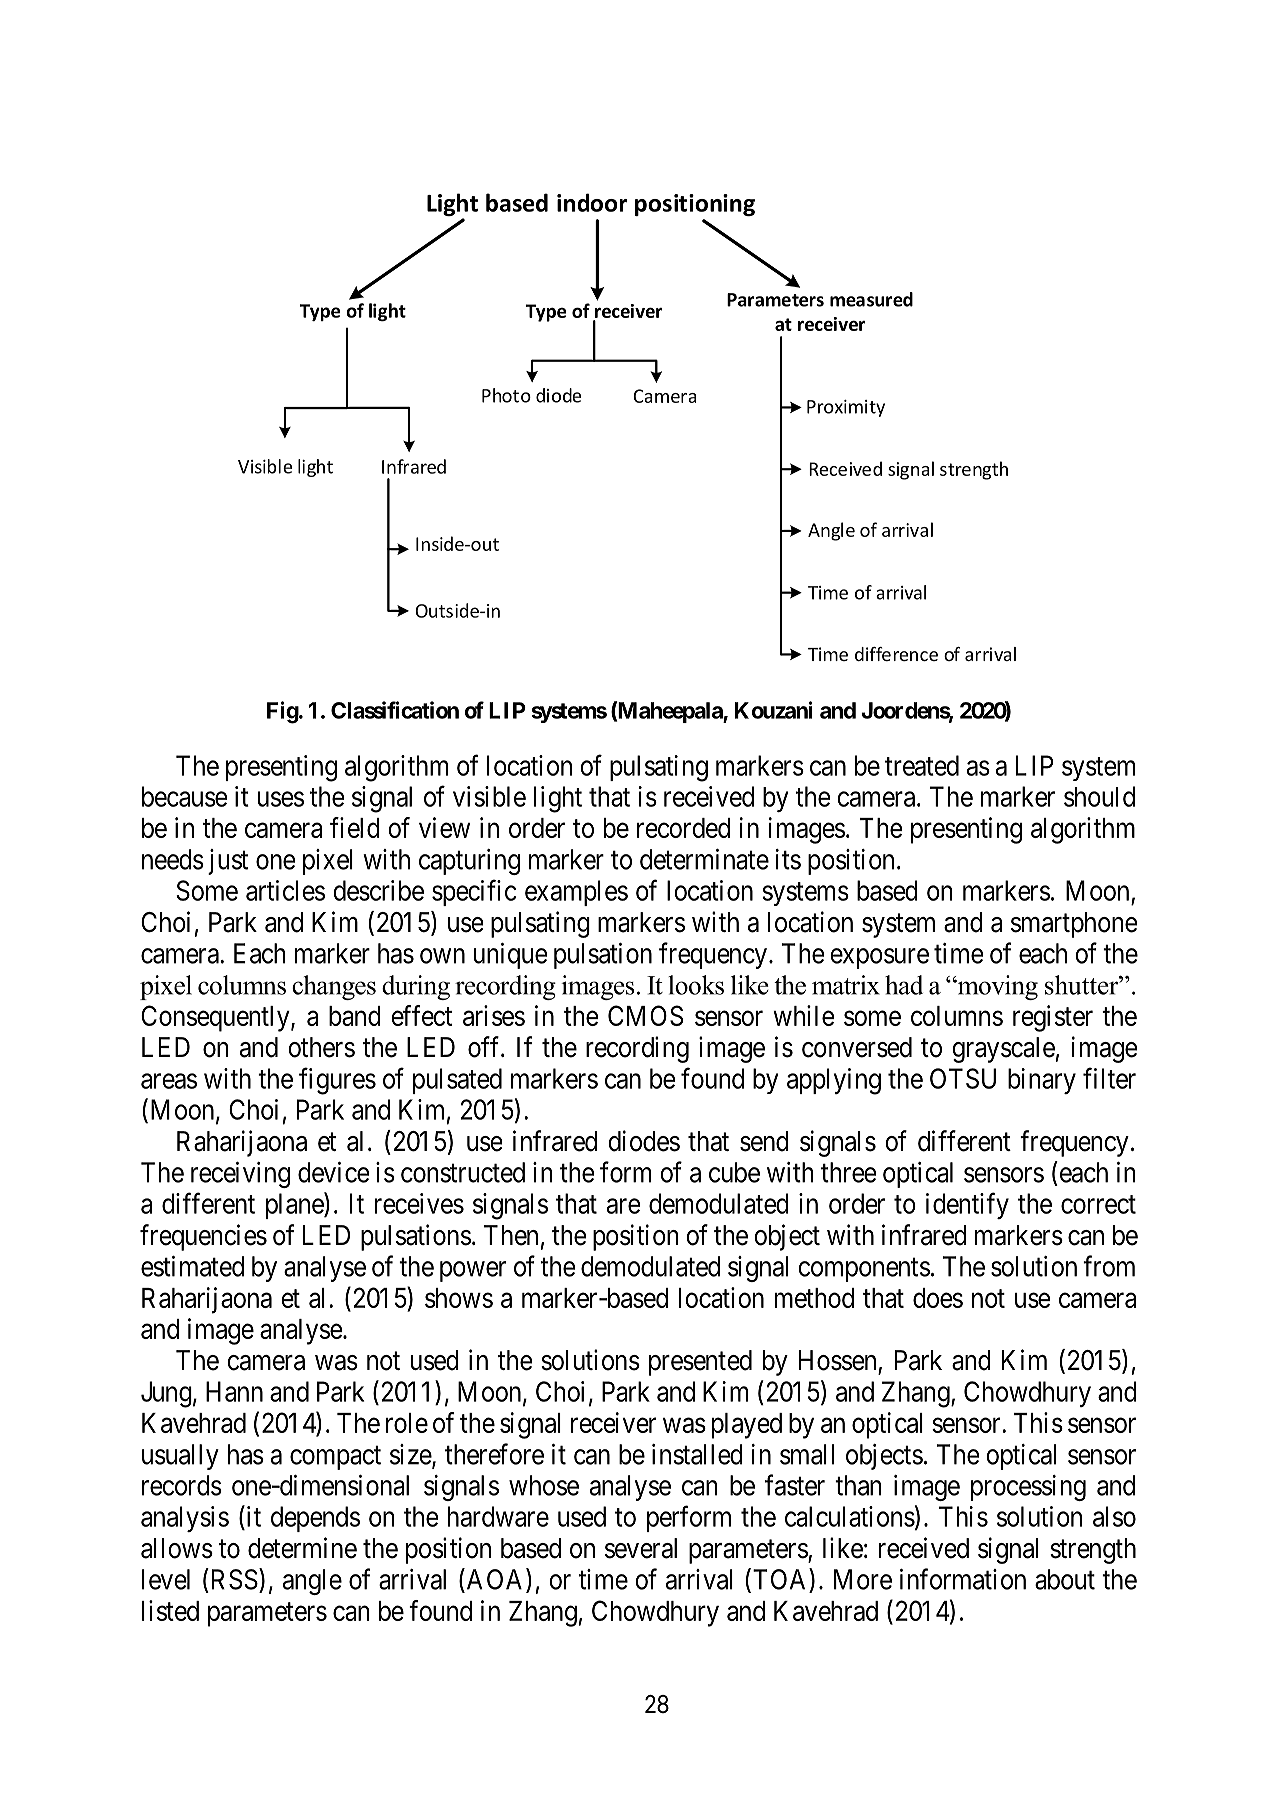 This page has width=1277, height=1803. What do you see at coordinates (302, 1548) in the page?
I see `determine` at bounding box center [302, 1548].
